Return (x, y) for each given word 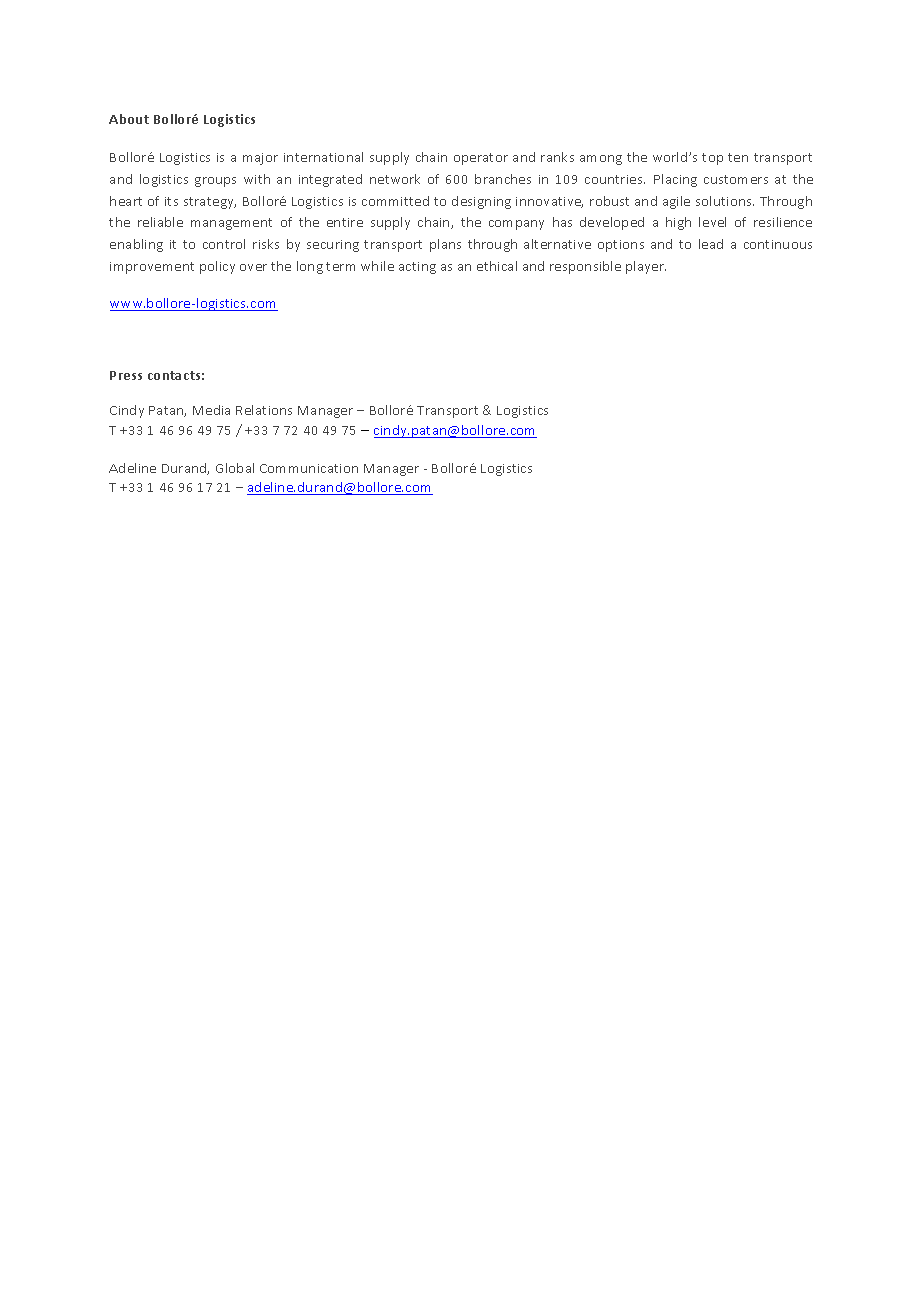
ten (738, 157)
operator (481, 159)
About (129, 119)
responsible (585, 267)
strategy (210, 203)
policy (217, 267)
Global (235, 468)
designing (481, 202)
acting (417, 268)
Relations (264, 410)
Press (126, 375)
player (646, 267)
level (712, 222)
